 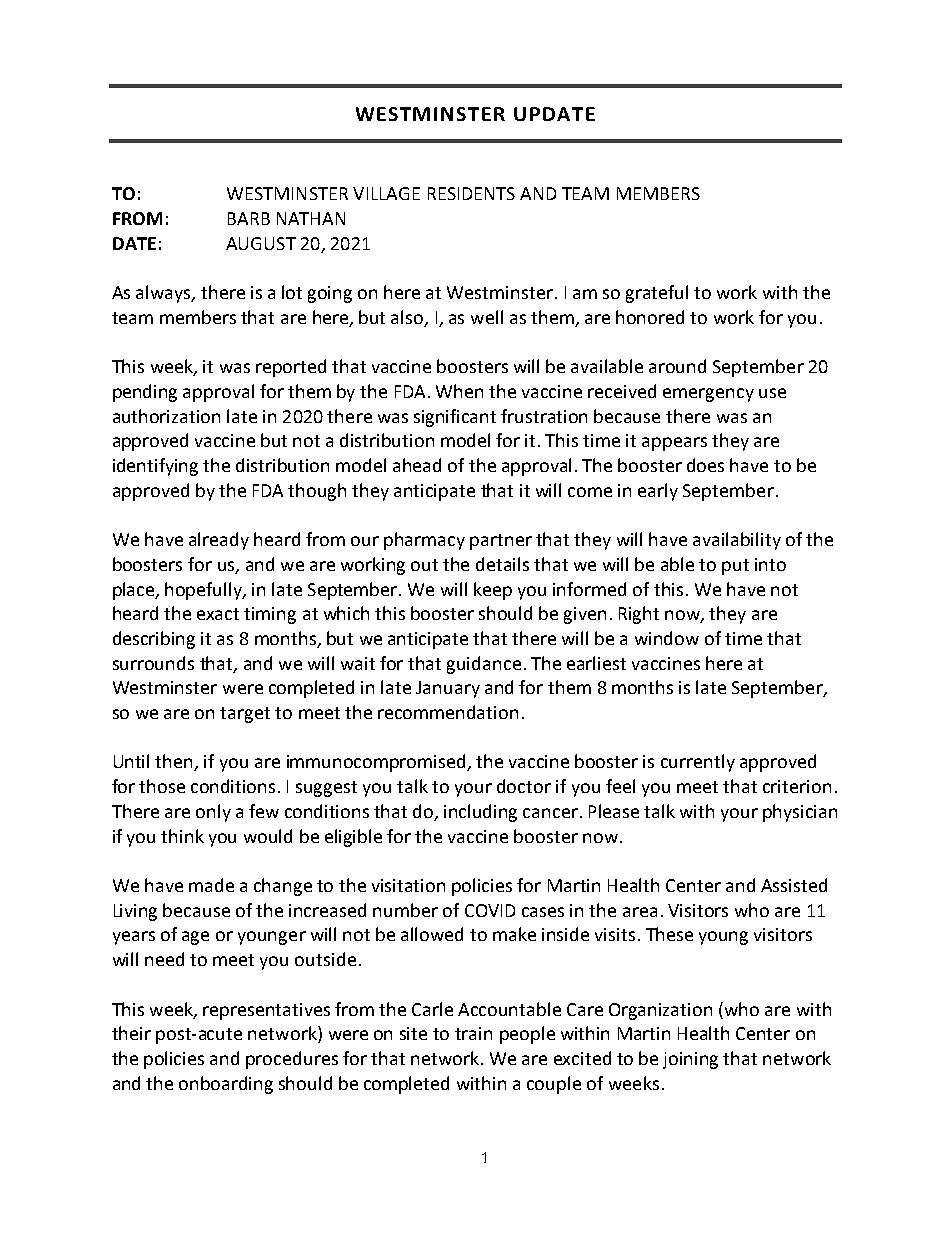 What do you see at coordinates (705, 465) in the screenshot?
I see `does` at bounding box center [705, 465].
